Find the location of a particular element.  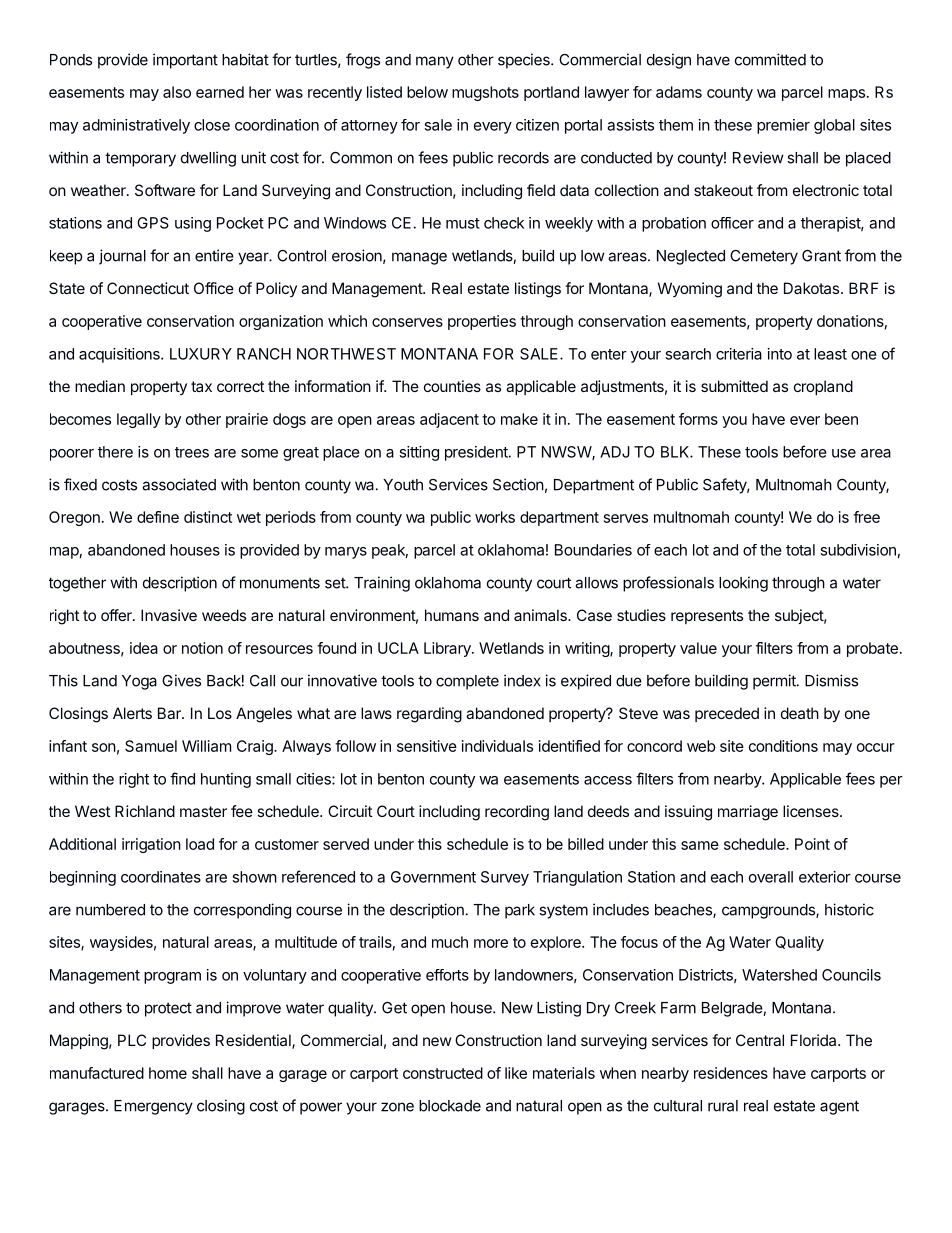

also is located at coordinates (177, 92).
